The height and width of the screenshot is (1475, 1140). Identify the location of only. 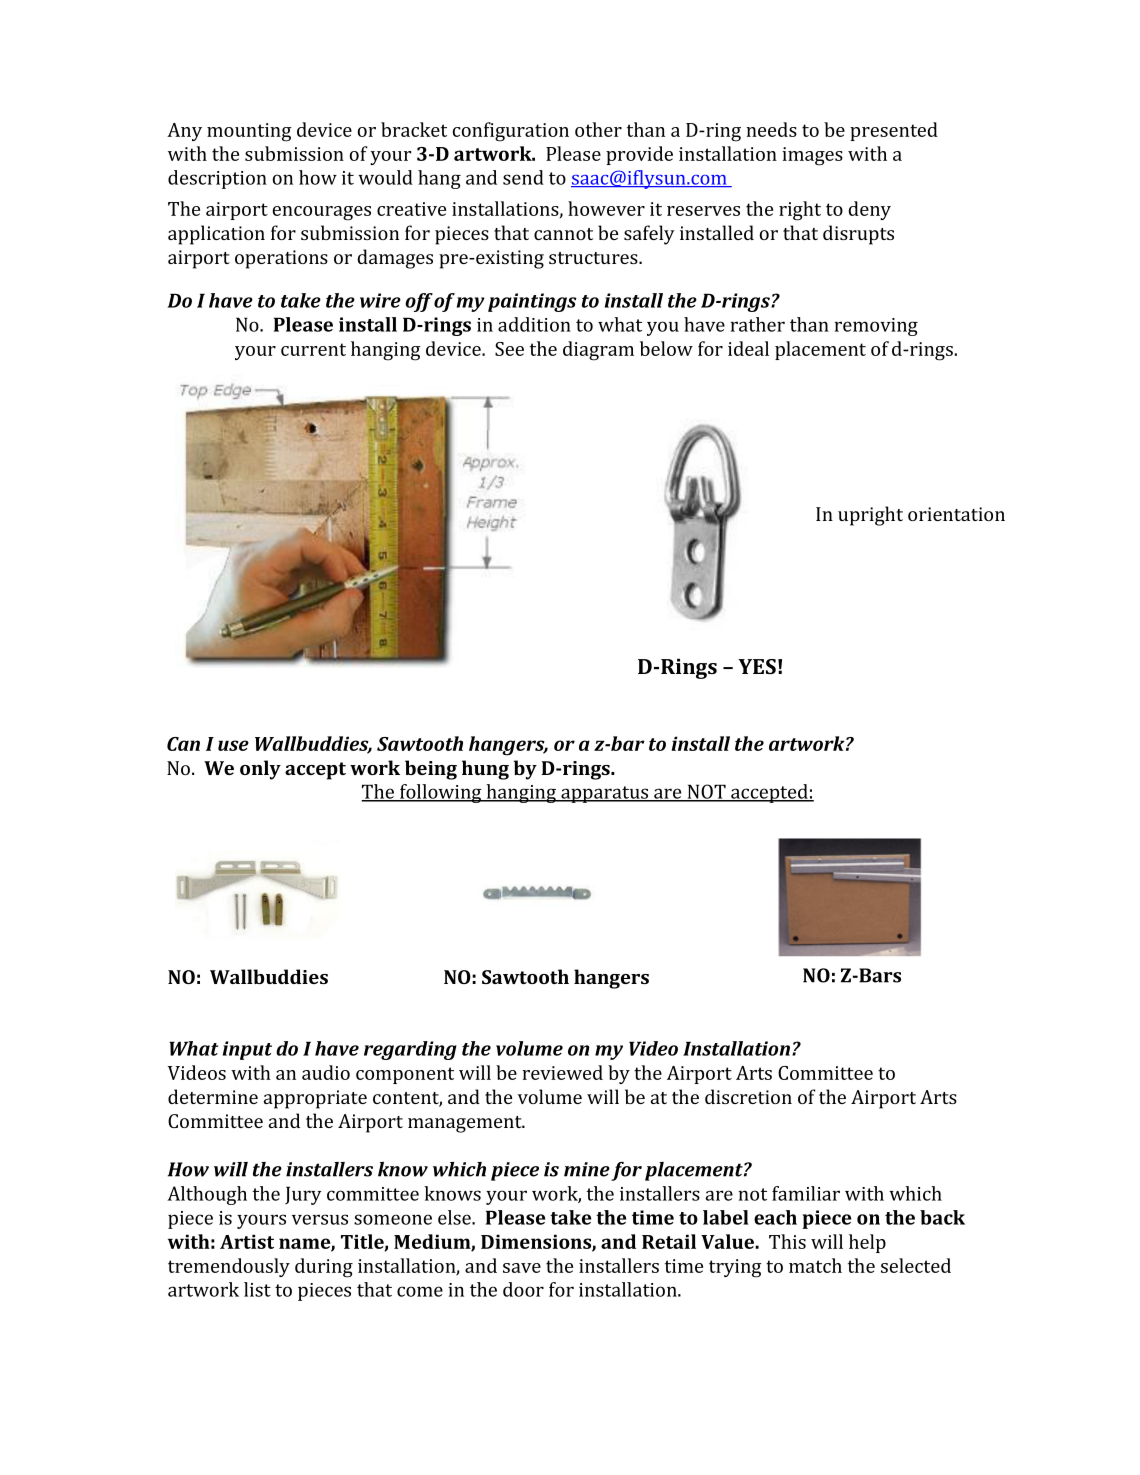
(260, 770).
